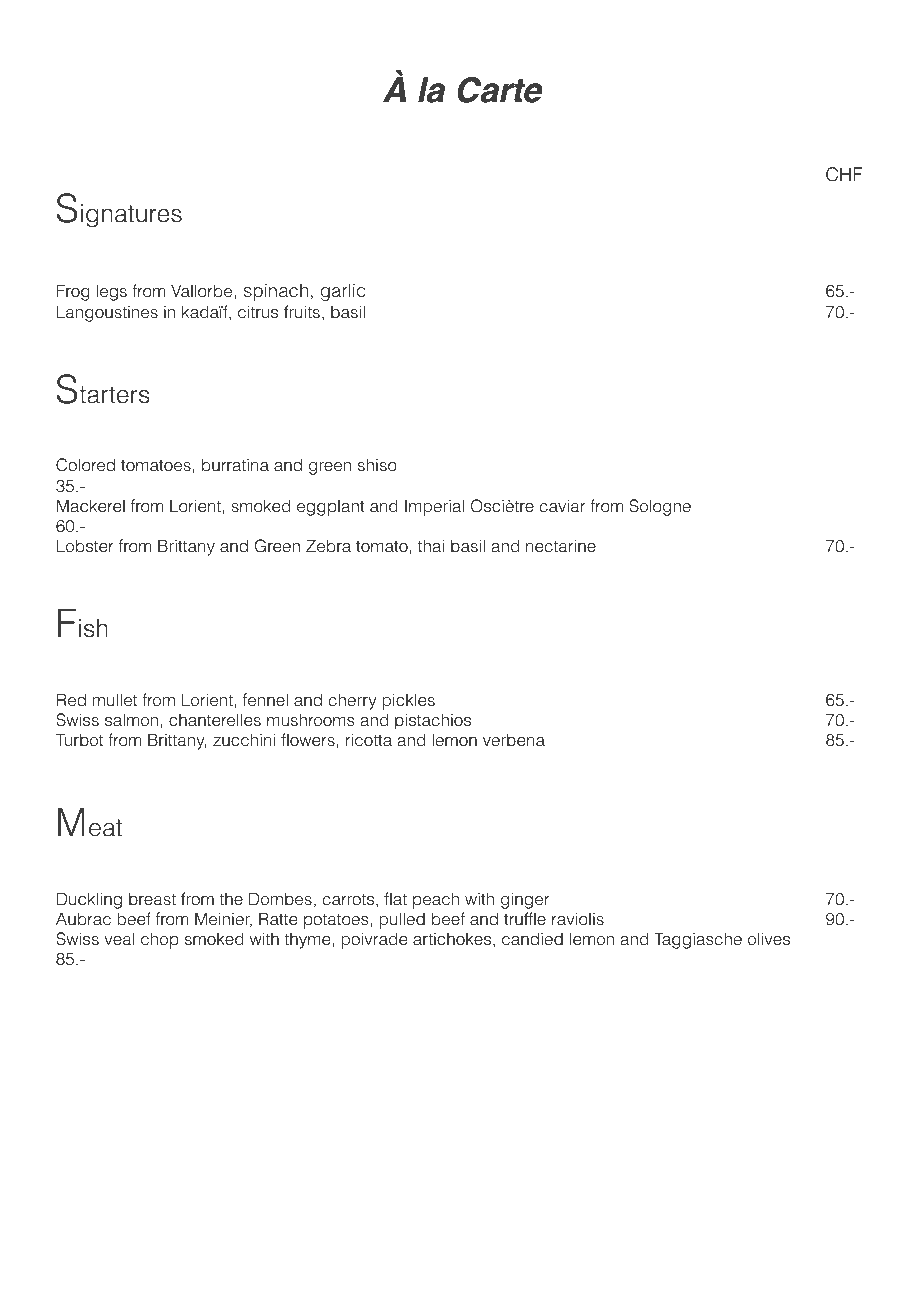 This page has width=924, height=1308. Describe the element at coordinates (844, 174) in the page. I see `CHF` at that location.
